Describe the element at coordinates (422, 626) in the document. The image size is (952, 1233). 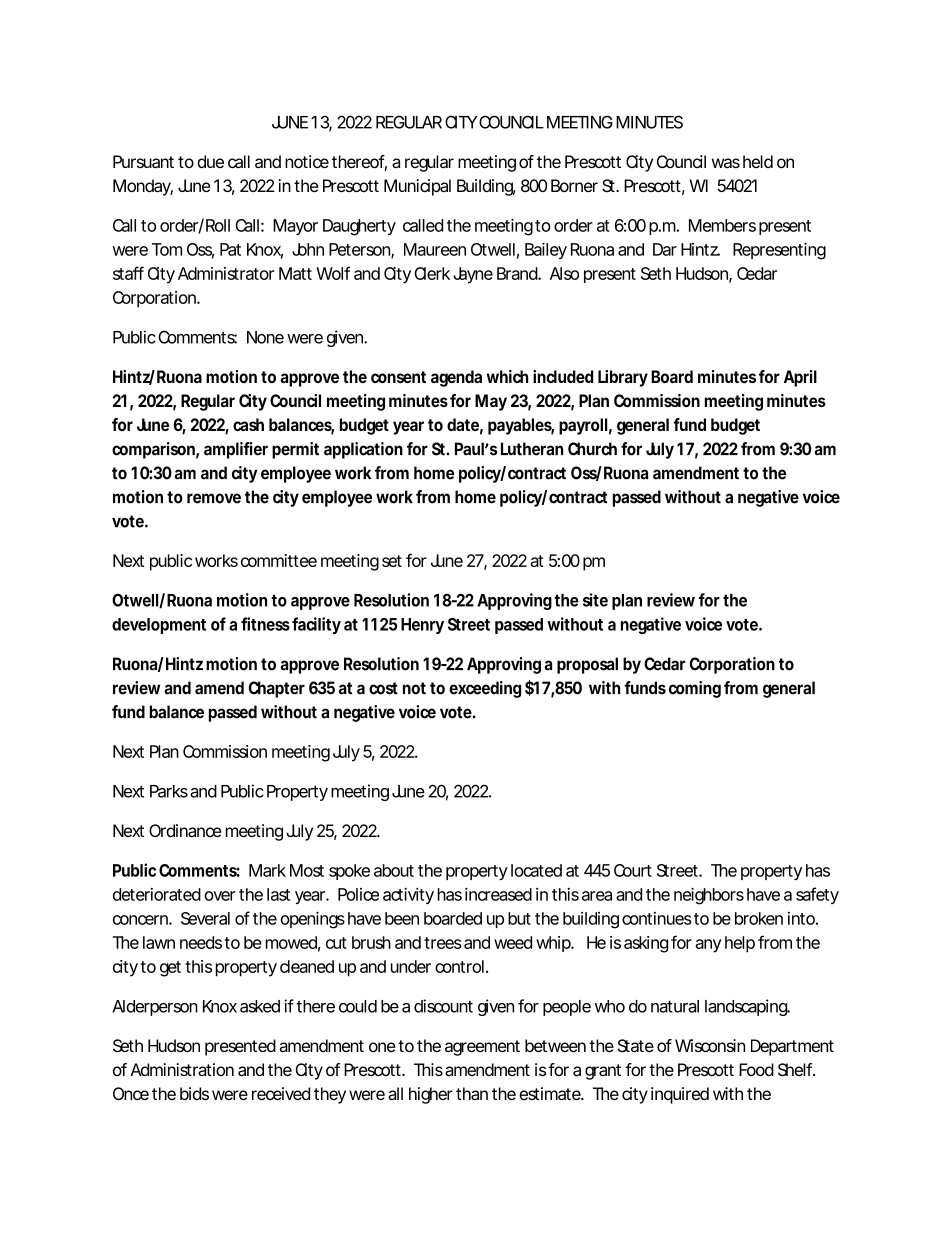
I see `Henry` at that location.
